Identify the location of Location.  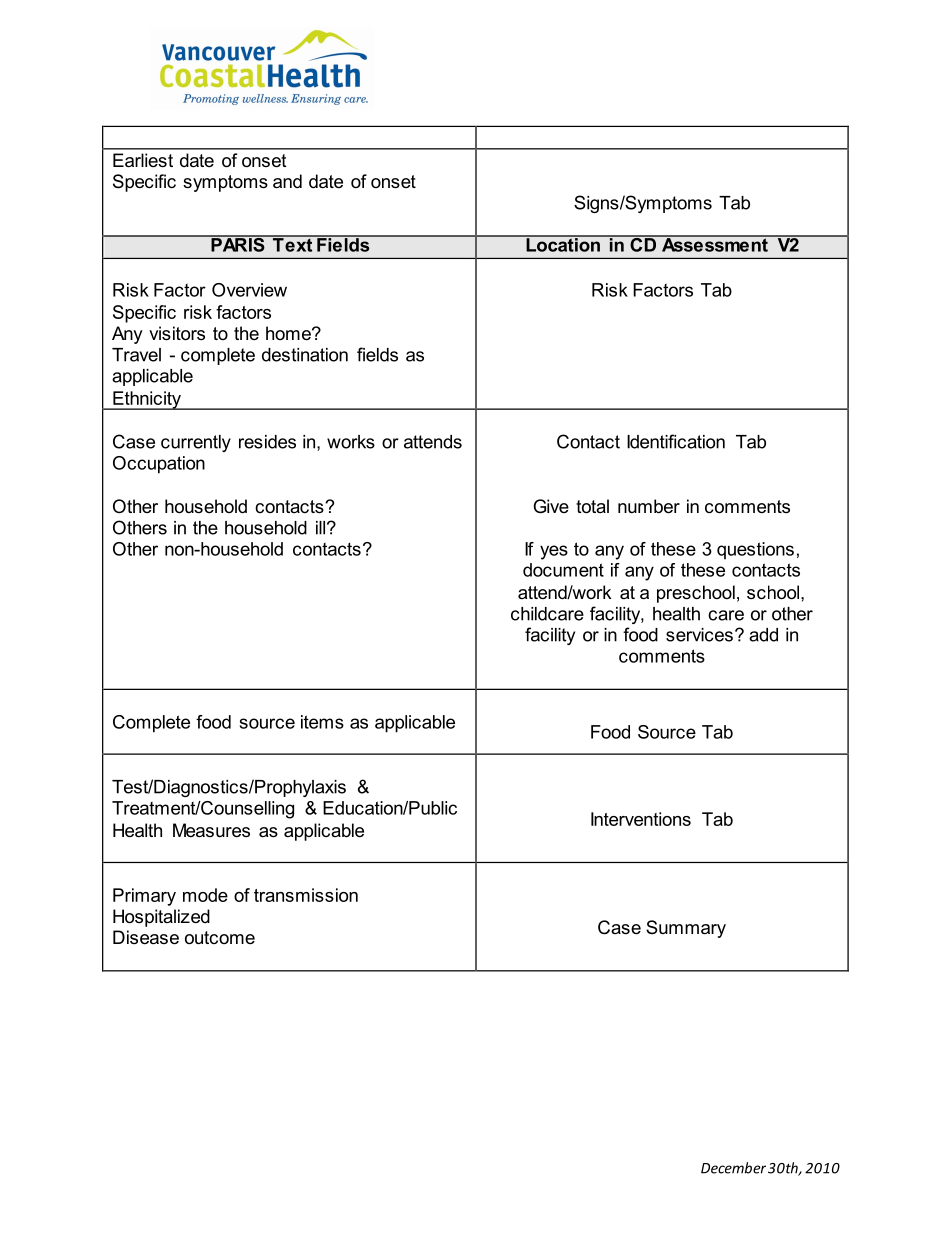
(563, 244).
